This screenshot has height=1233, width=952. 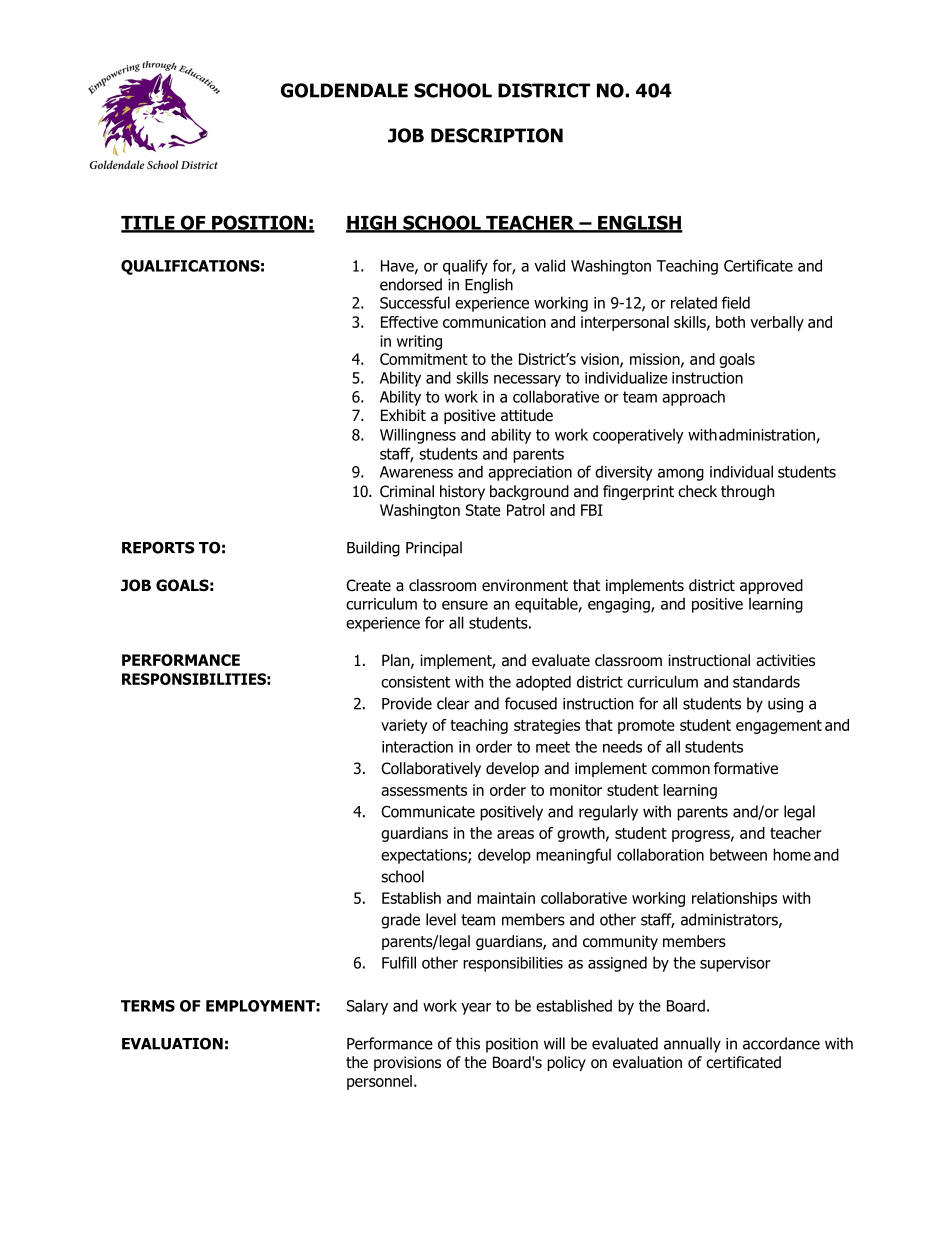 I want to click on relationships, so click(x=734, y=899).
